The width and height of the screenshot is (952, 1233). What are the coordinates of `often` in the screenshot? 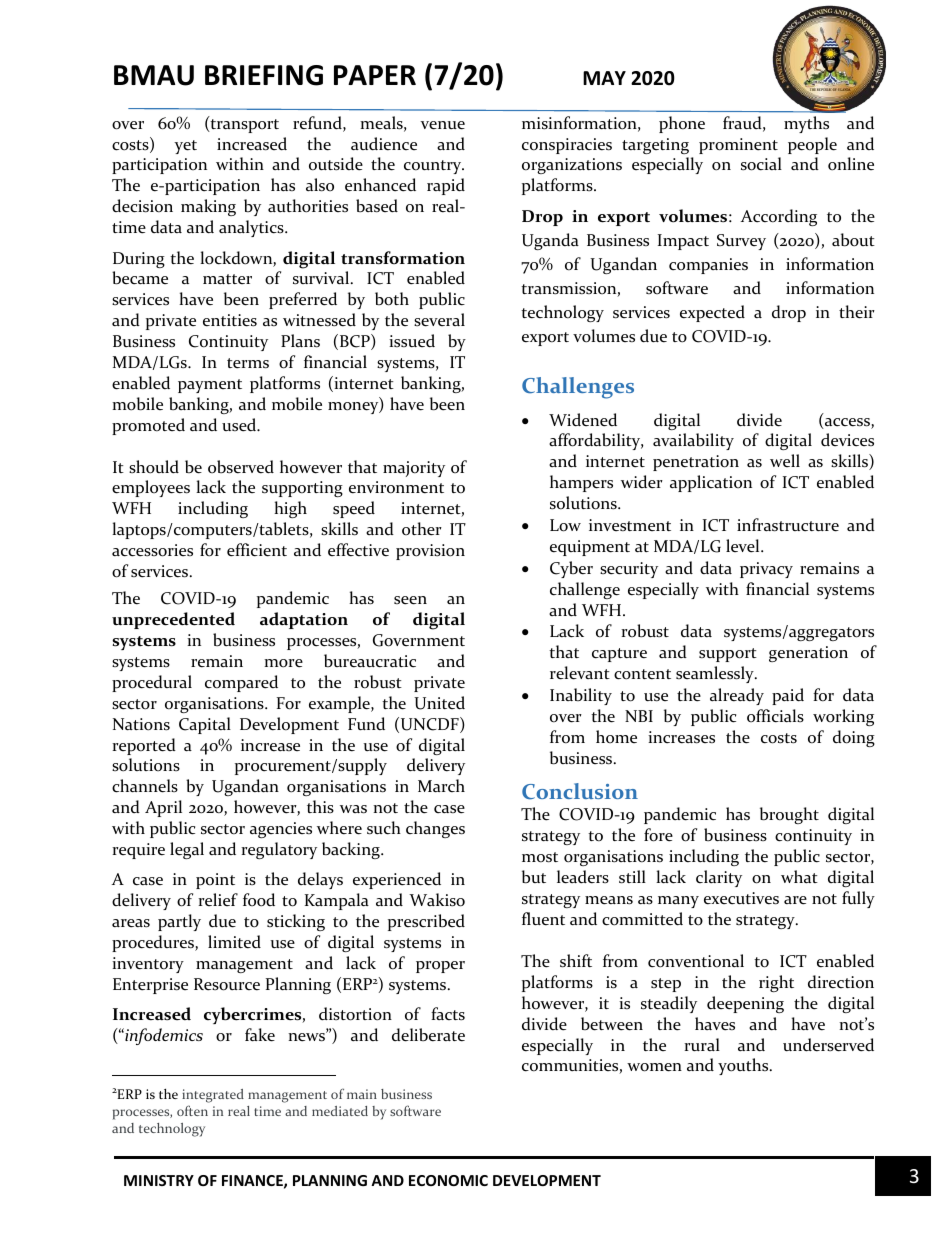 It's located at (192, 1110).
